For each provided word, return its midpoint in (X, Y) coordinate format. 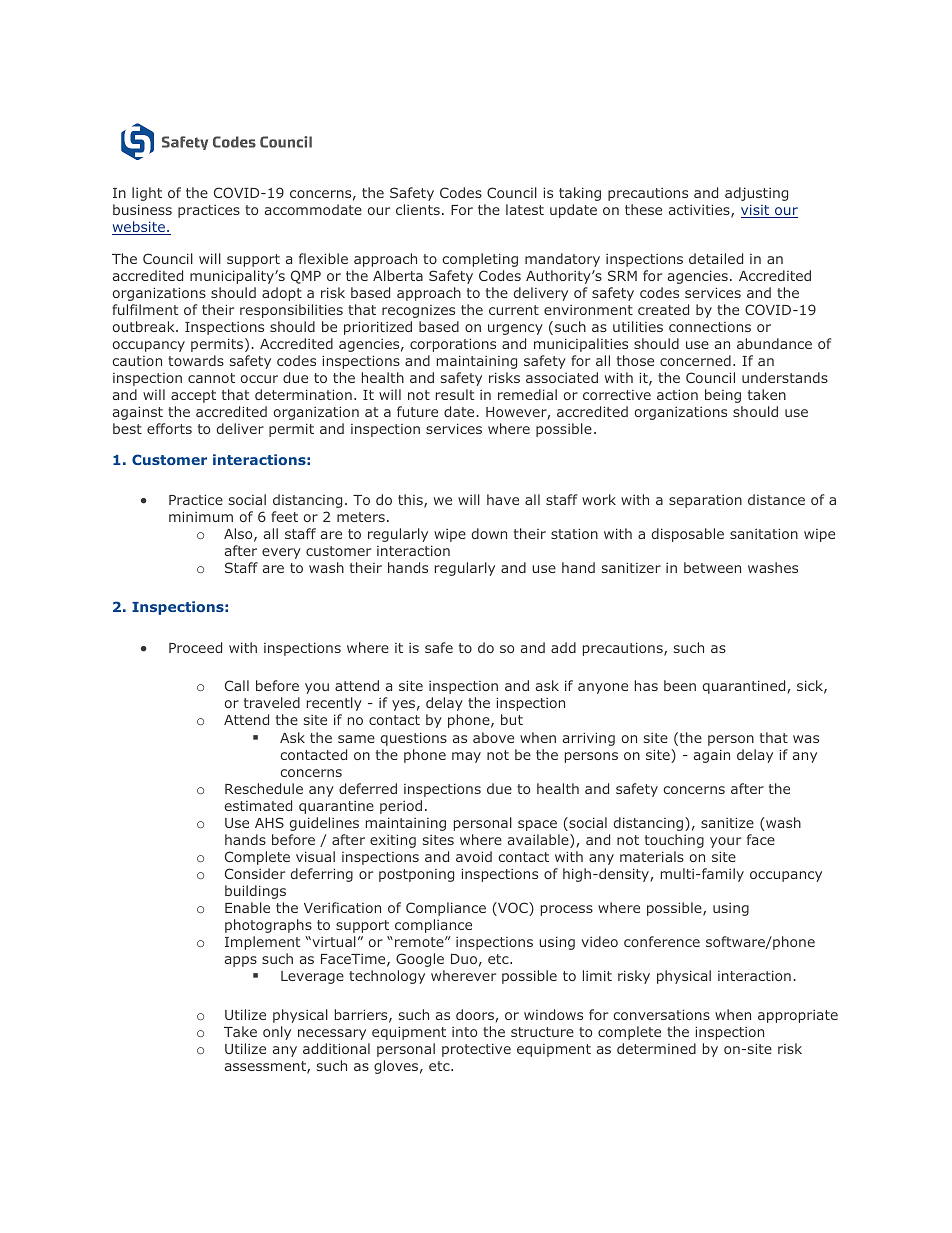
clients (418, 209)
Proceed (195, 647)
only (277, 1033)
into (464, 1032)
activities (700, 211)
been (680, 685)
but (512, 719)
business (142, 209)
